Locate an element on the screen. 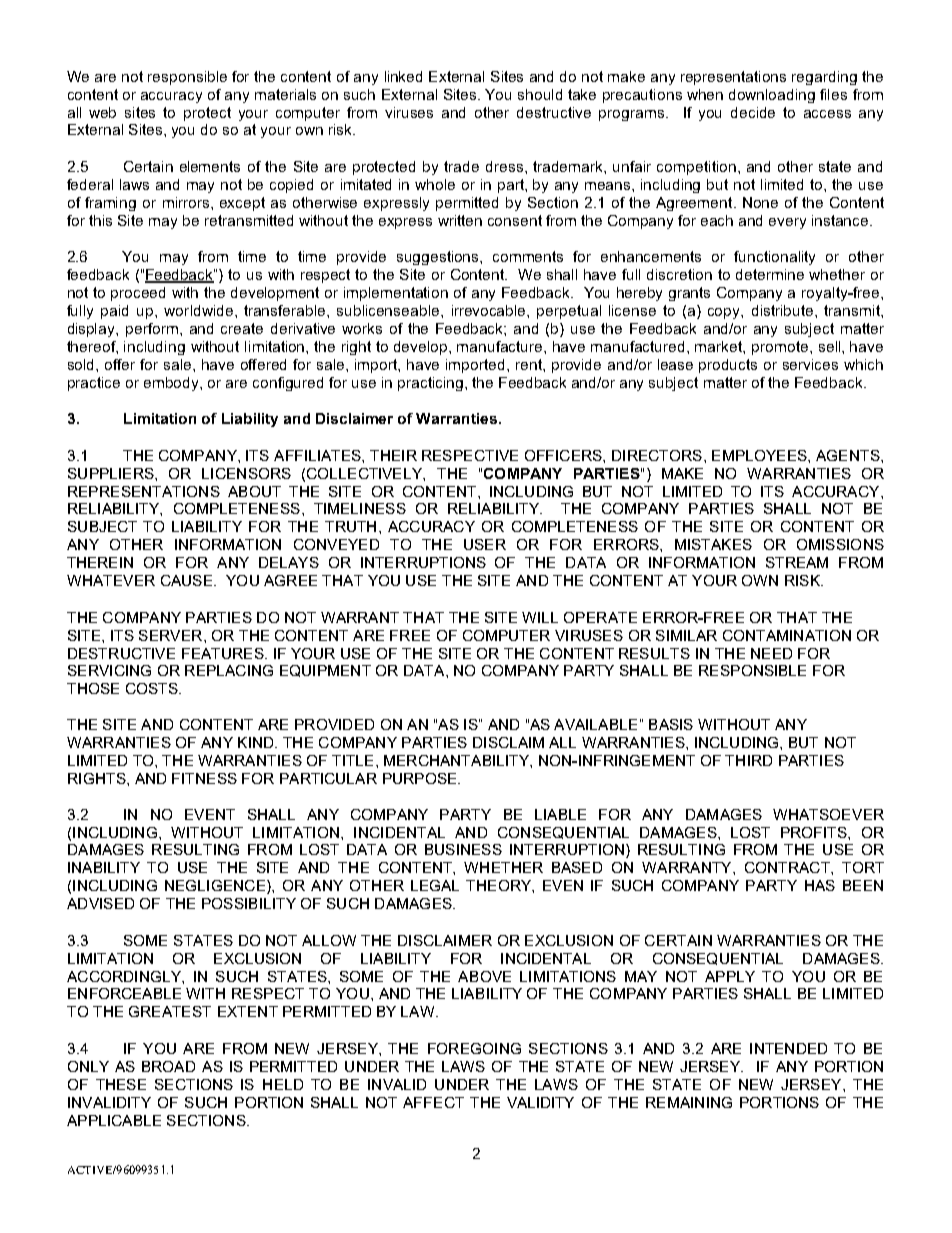 The width and height of the screenshot is (952, 1233). AFFECT is located at coordinates (433, 1102).
